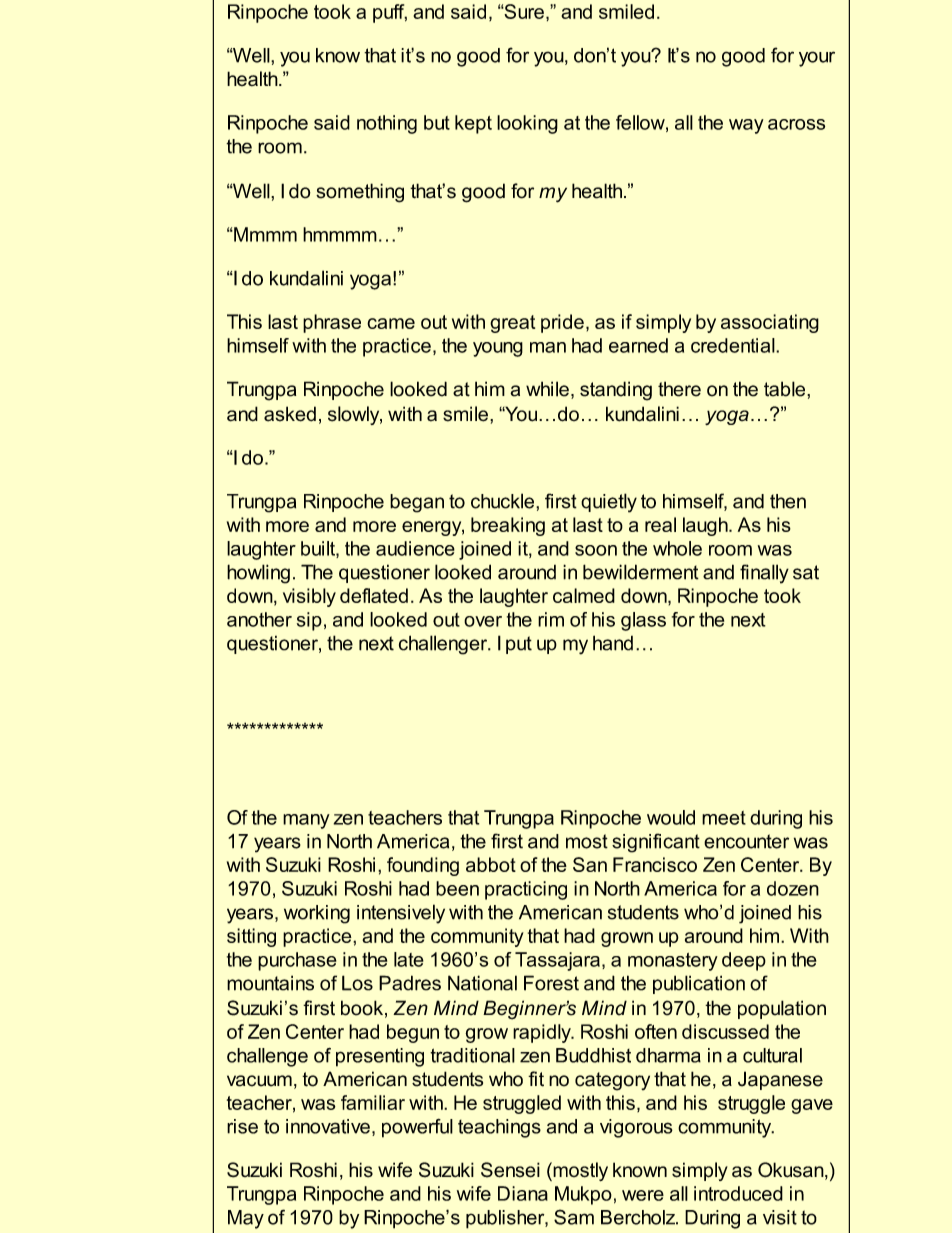 The width and height of the screenshot is (952, 1233). Describe the element at coordinates (734, 345) in the screenshot. I see `credential` at that location.
